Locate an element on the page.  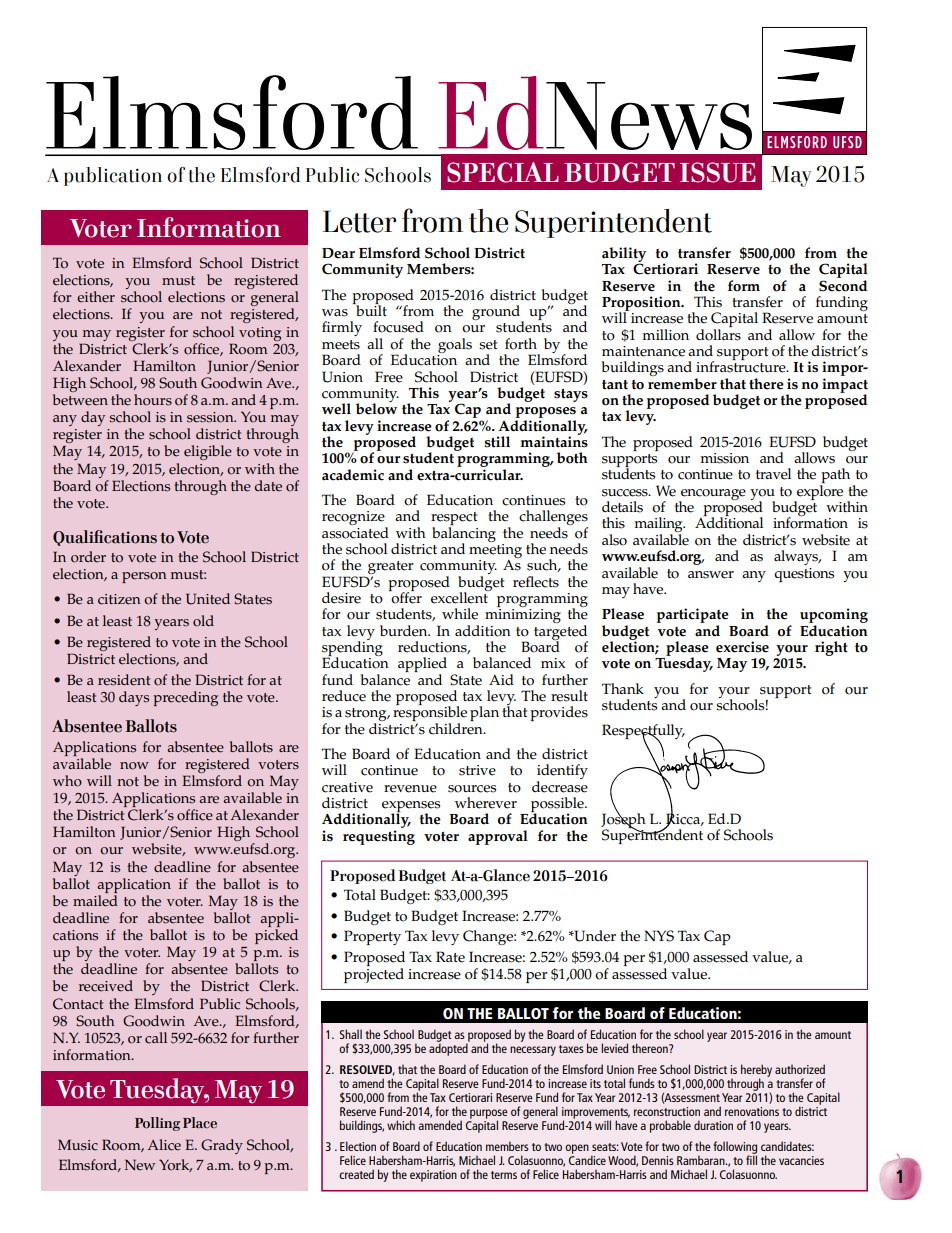
mission is located at coordinates (724, 458).
